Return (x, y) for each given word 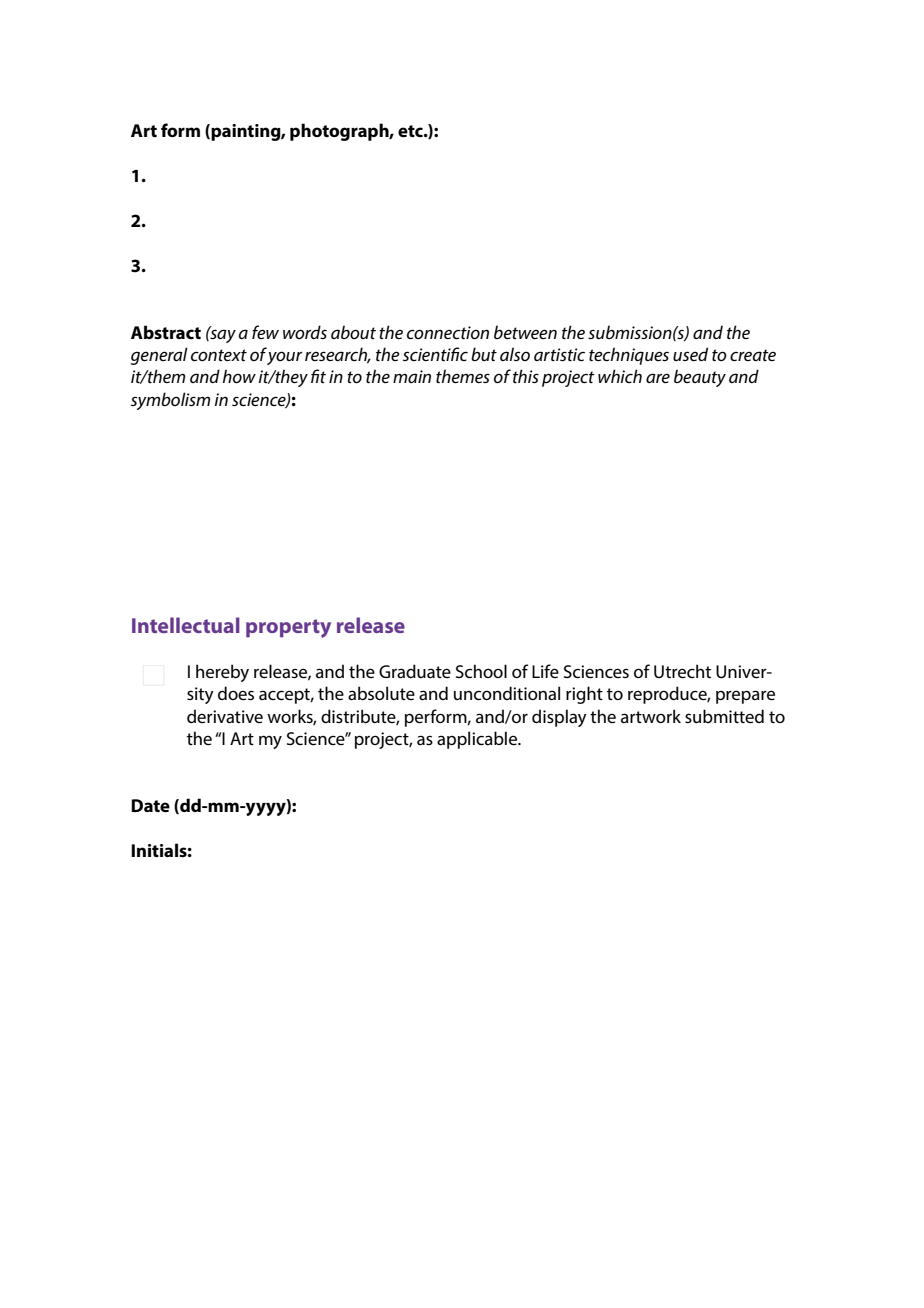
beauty (700, 378)
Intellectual (186, 625)
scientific (435, 354)
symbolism (170, 401)
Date (150, 805)
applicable (478, 740)
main (412, 376)
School (481, 671)
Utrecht (682, 671)
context (219, 355)
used (690, 354)
